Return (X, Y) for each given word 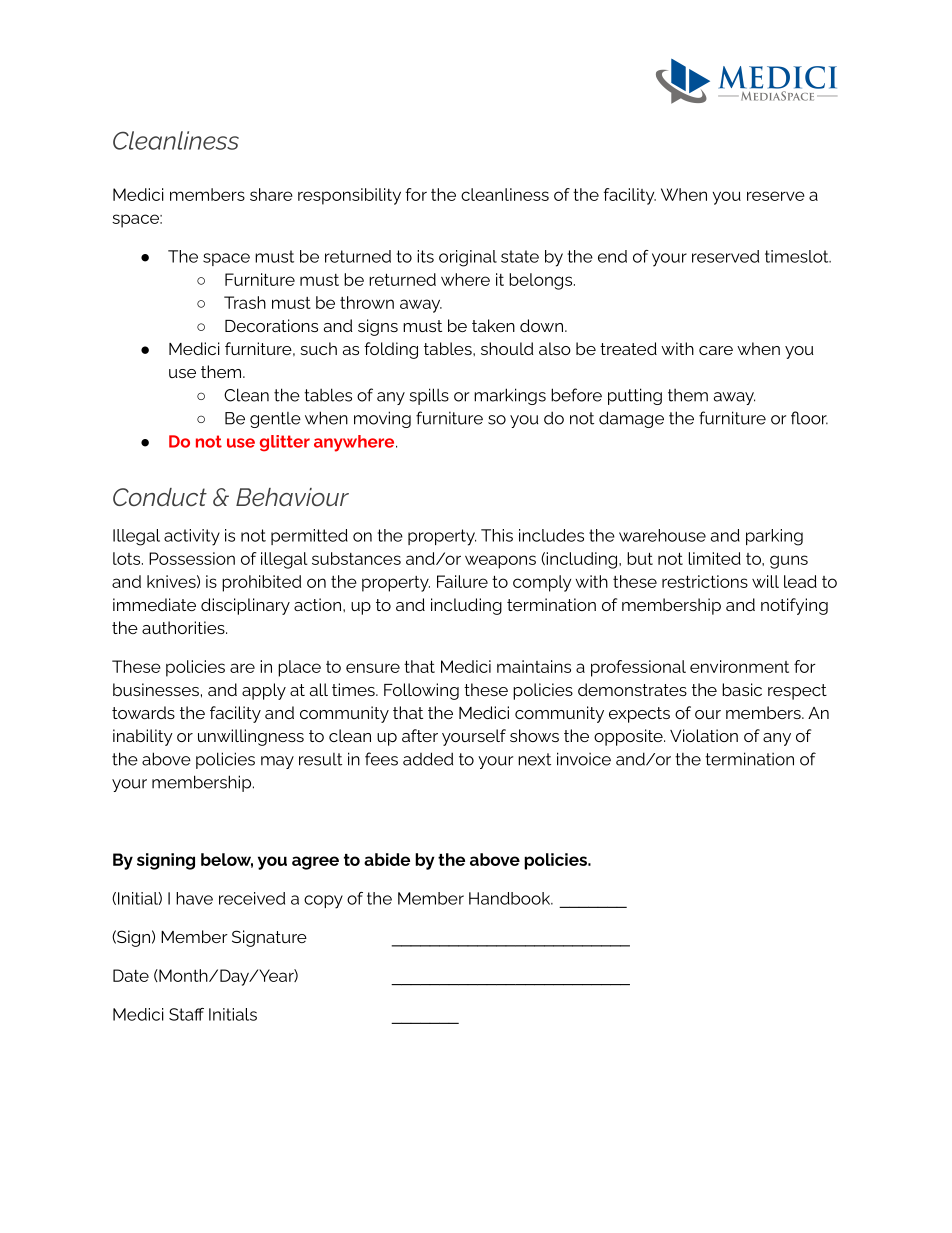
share (271, 194)
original (468, 258)
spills (429, 396)
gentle (275, 420)
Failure (462, 581)
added (428, 759)
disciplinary (245, 606)
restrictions (705, 581)
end (612, 256)
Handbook (511, 898)
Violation (704, 735)
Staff (186, 1014)
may (277, 762)
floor (809, 418)
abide (387, 859)
